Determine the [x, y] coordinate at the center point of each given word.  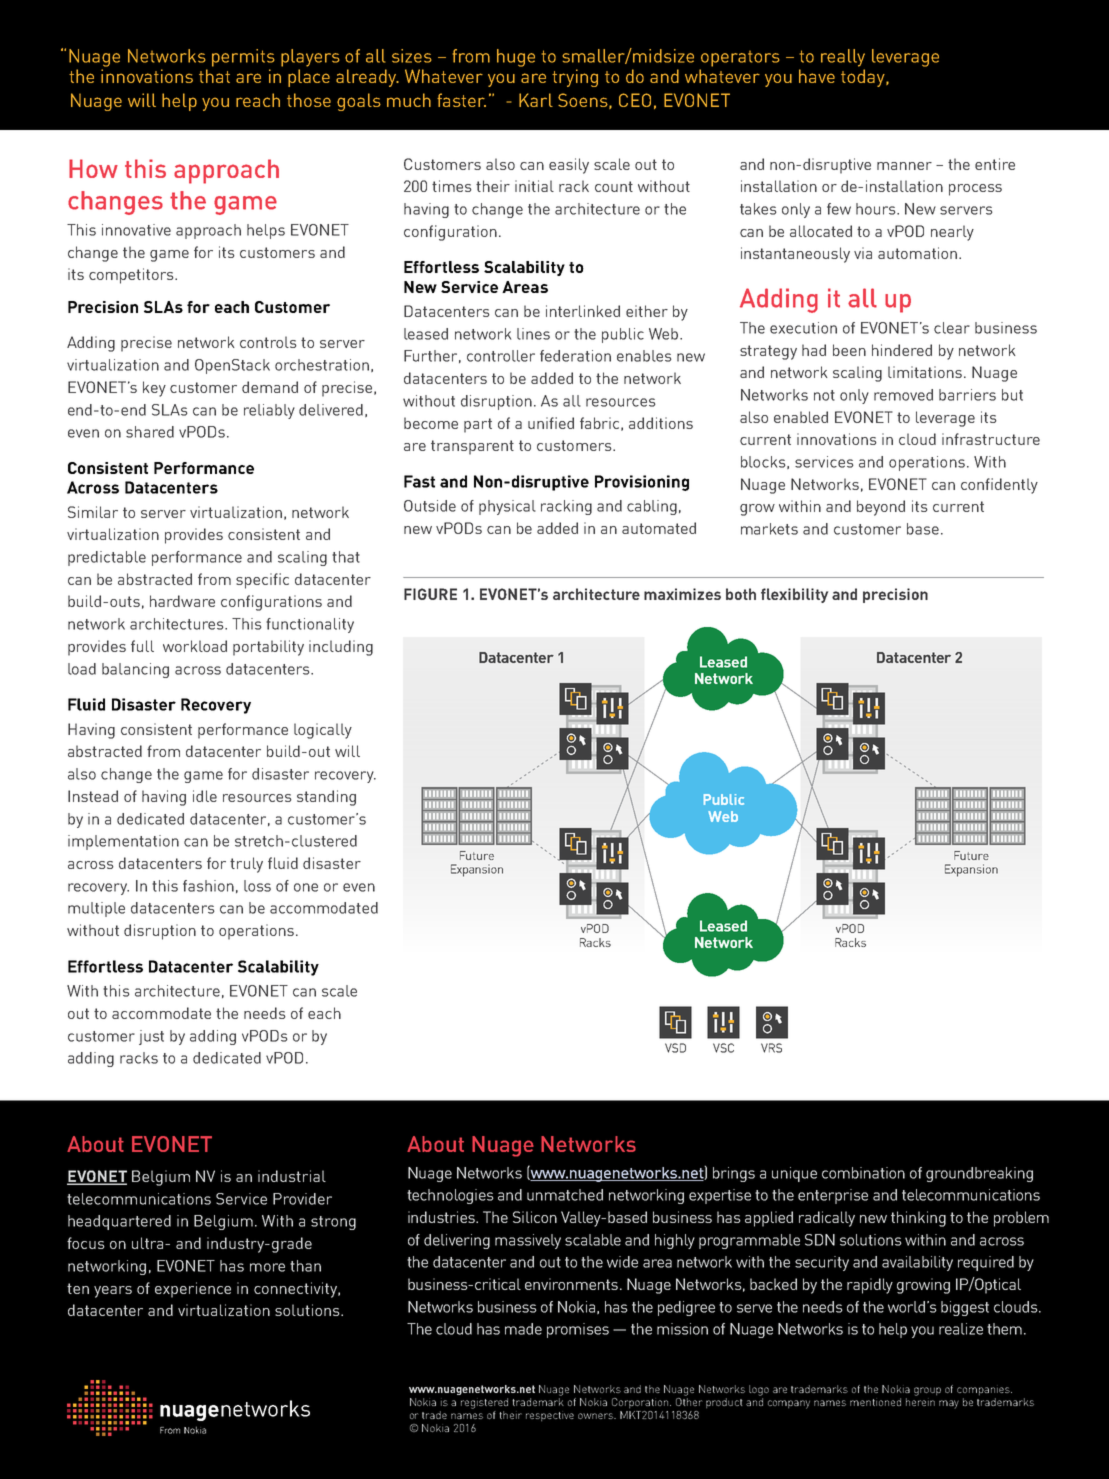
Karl [536, 100]
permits [243, 58]
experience [193, 1290]
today [864, 78]
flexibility [794, 595]
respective [550, 1416]
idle [205, 796]
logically [323, 731]
